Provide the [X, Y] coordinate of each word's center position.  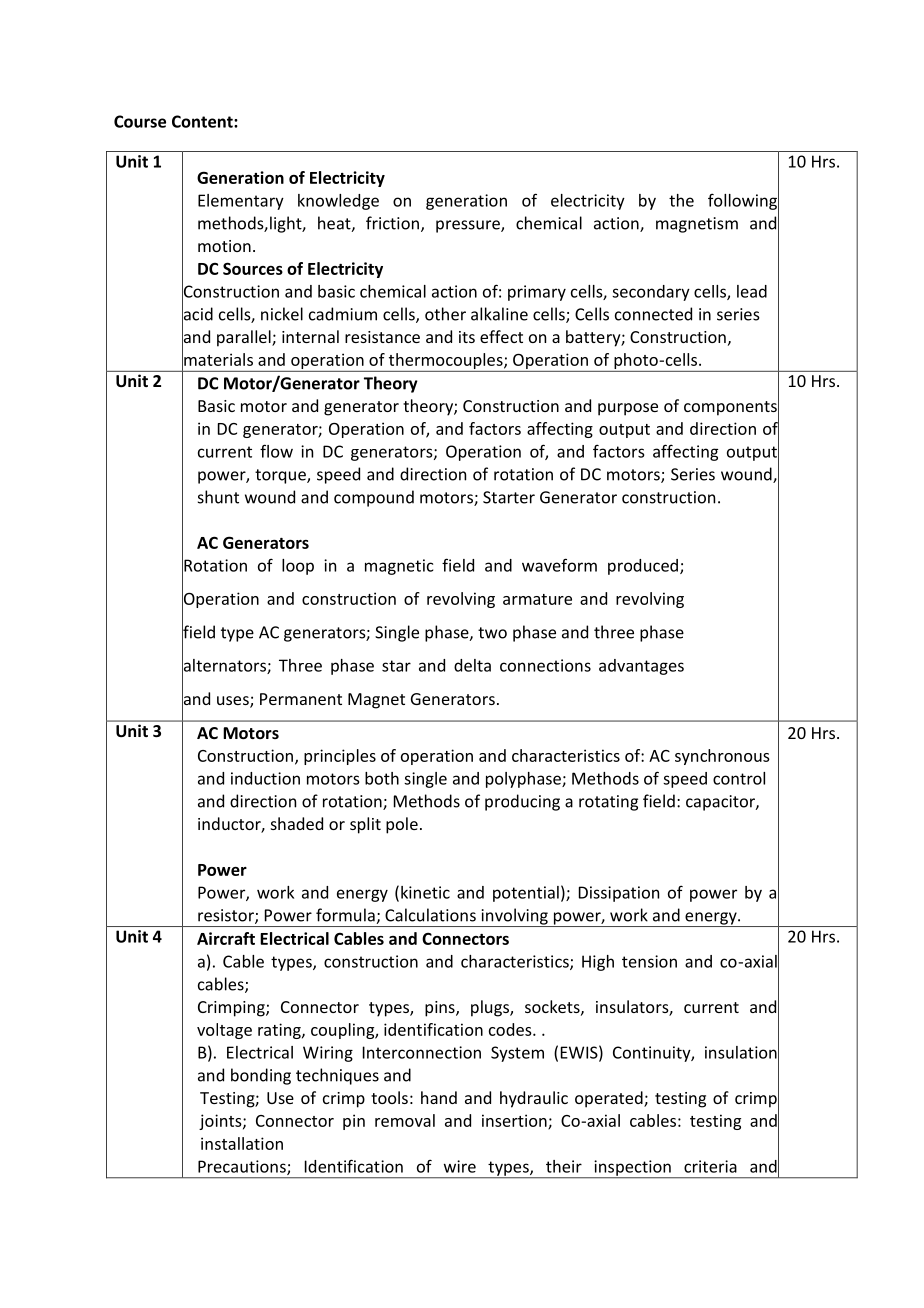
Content [203, 121]
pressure [469, 226]
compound [374, 498]
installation [242, 1143]
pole [402, 825]
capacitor [721, 803]
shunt [218, 497]
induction [265, 778]
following [743, 201]
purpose [628, 409]
